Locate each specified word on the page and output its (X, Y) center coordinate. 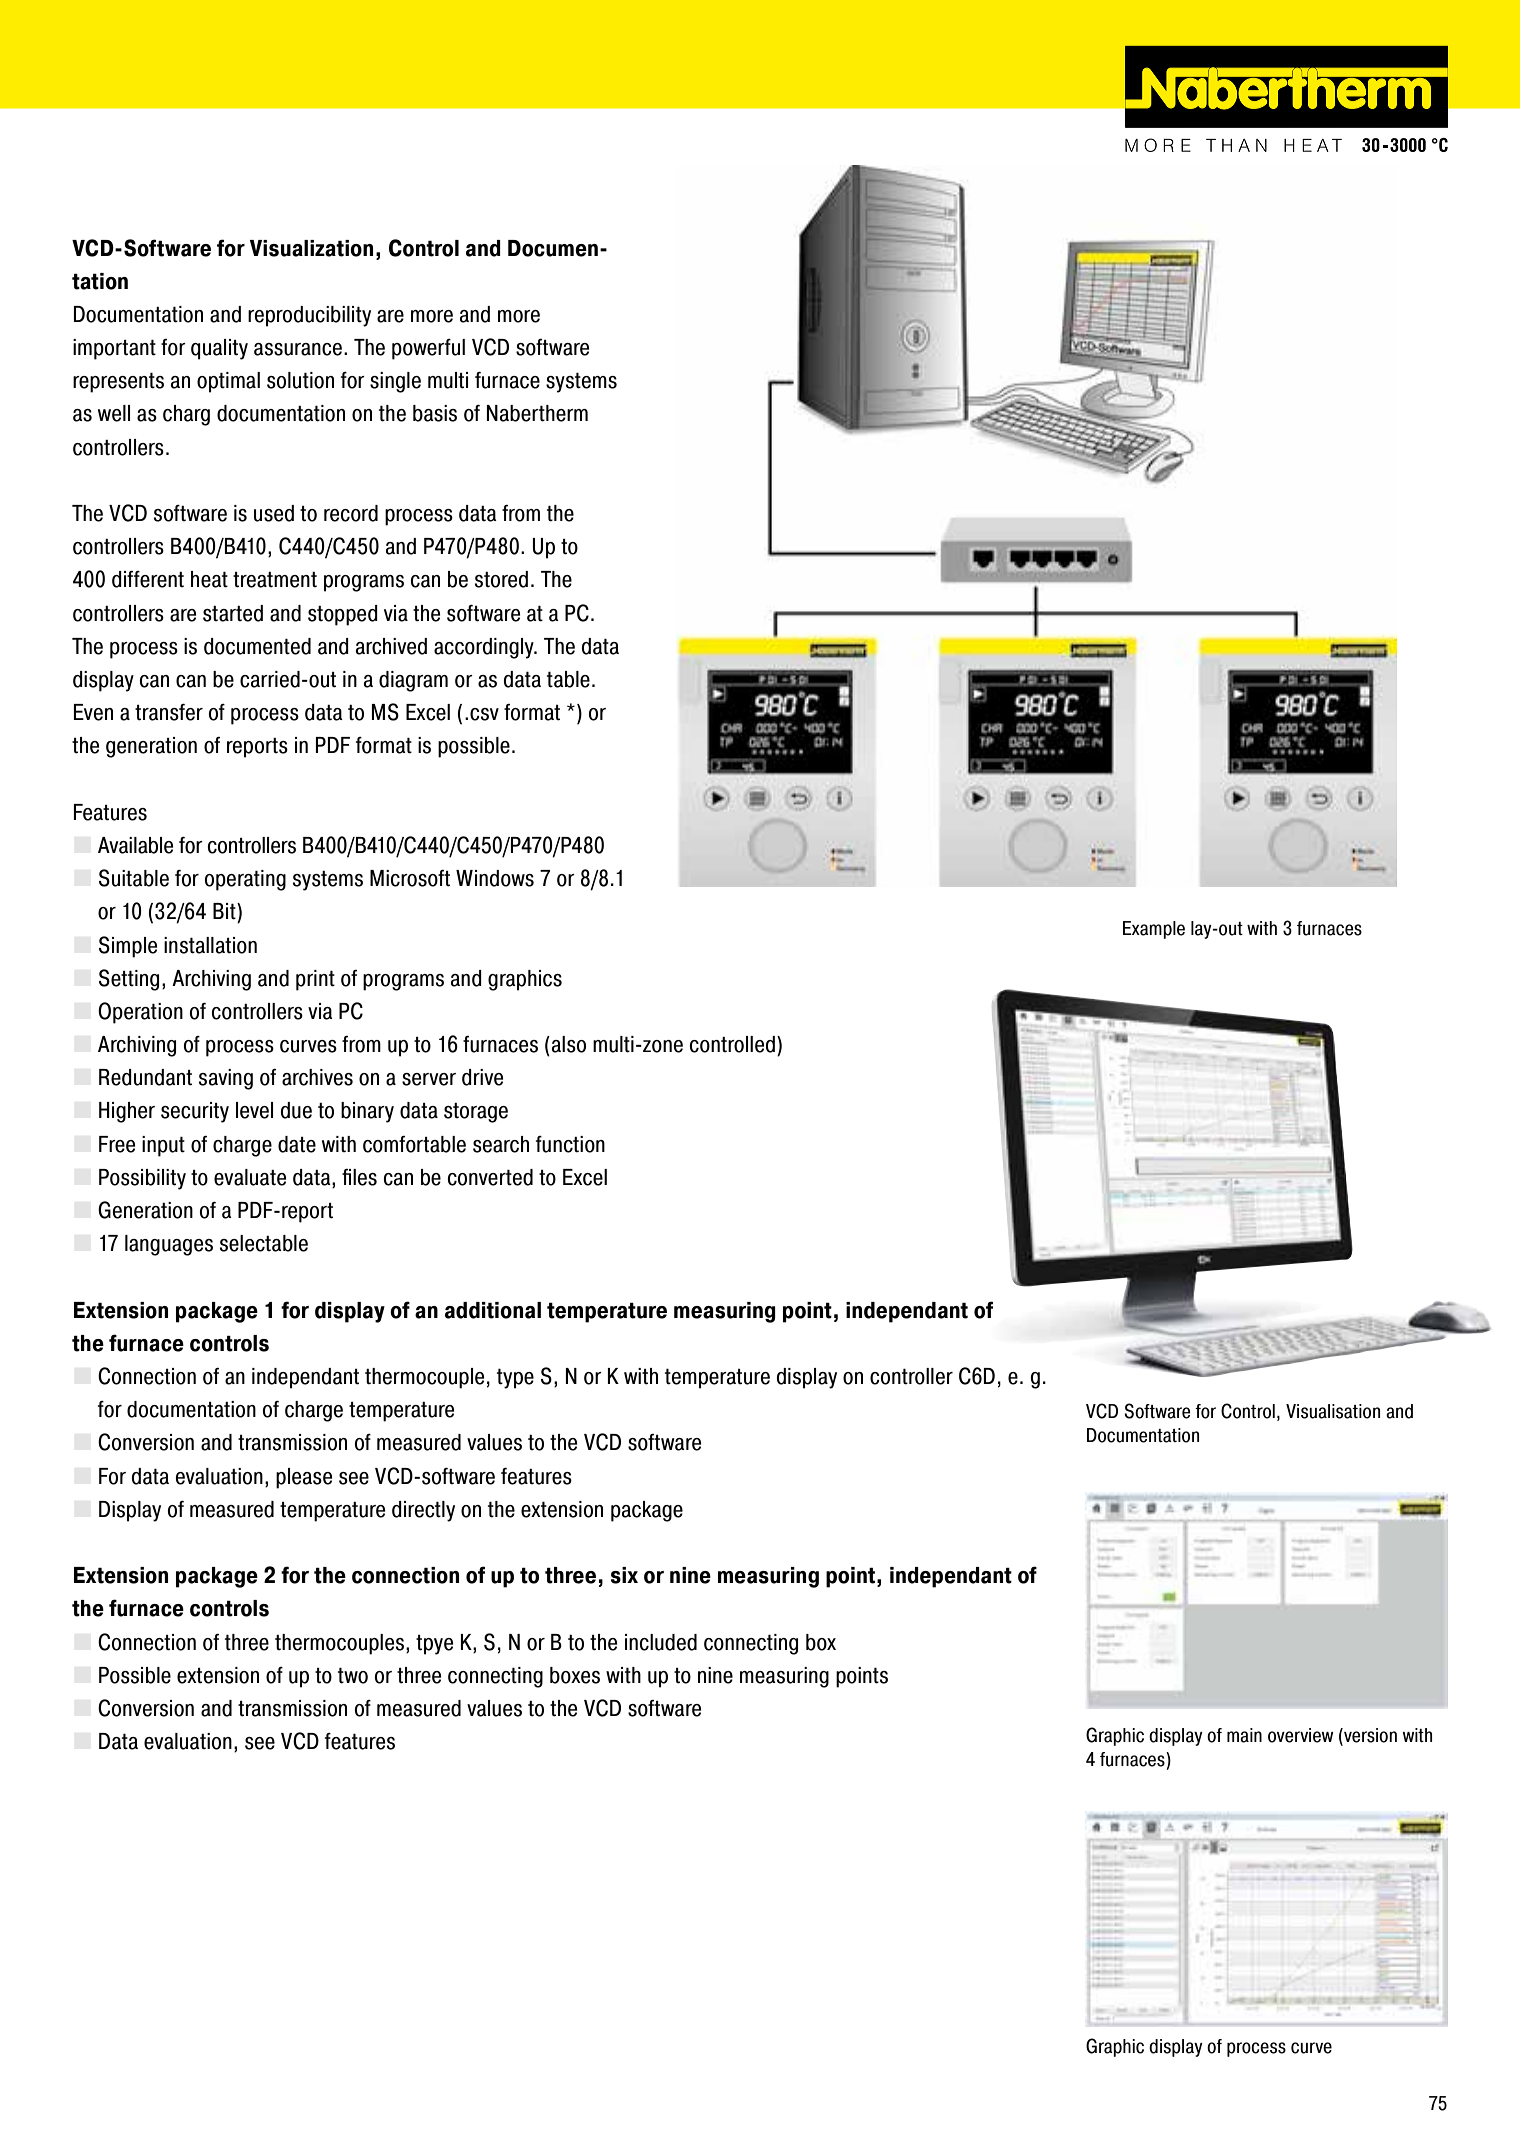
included (661, 1642)
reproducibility (309, 316)
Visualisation (1333, 1411)
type (515, 1378)
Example (1154, 930)
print (315, 980)
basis (435, 413)
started (233, 613)
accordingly (485, 648)
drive (482, 1077)
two (353, 1675)
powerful (428, 349)
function (570, 1144)
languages (169, 1245)
